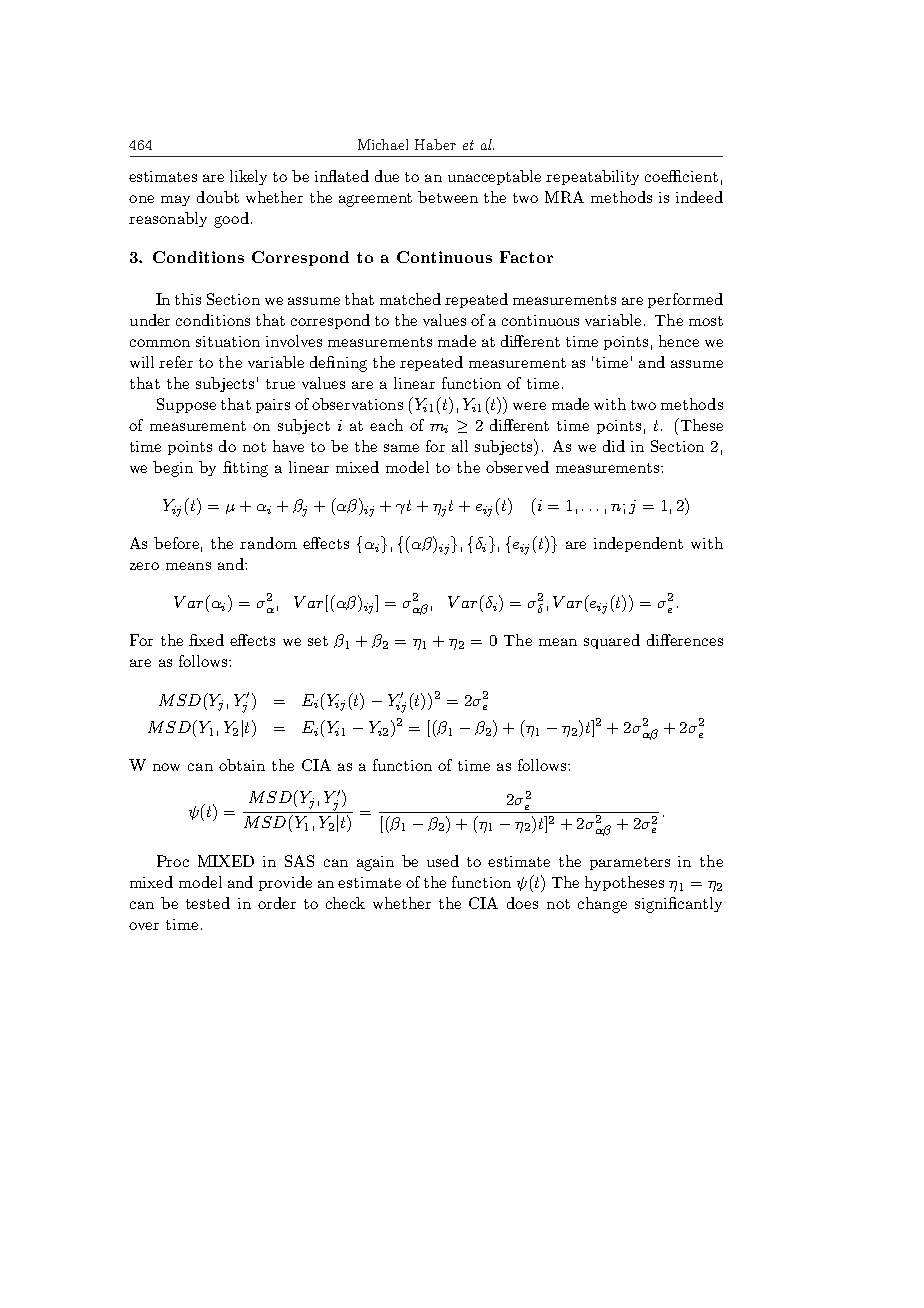 Image resolution: width=924 pixels, height=1308 pixels. I want to click on likely, so click(248, 177).
